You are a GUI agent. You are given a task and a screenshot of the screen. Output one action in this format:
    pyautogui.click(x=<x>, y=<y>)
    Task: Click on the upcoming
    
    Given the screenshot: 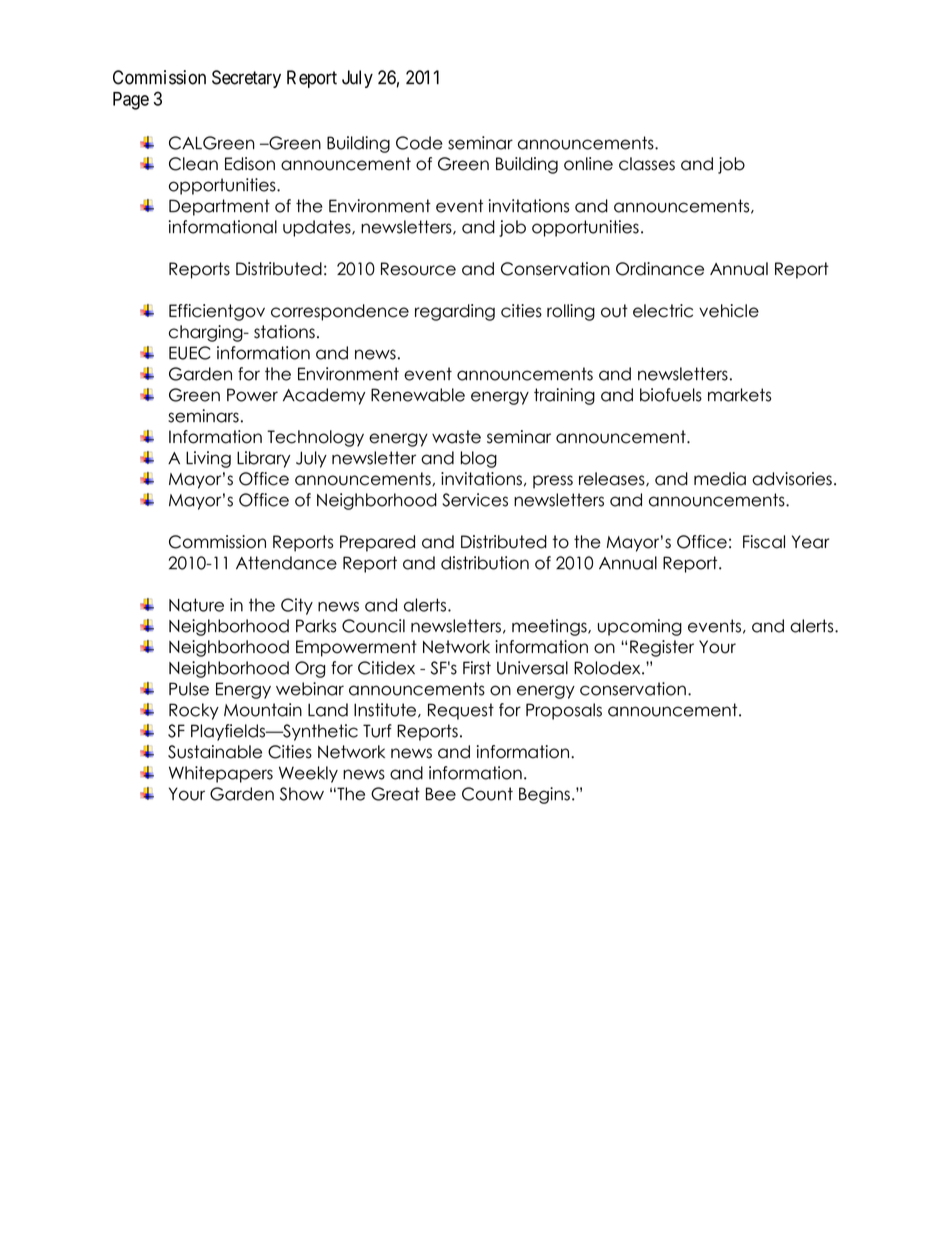 What is the action you would take?
    pyautogui.click(x=640, y=627)
